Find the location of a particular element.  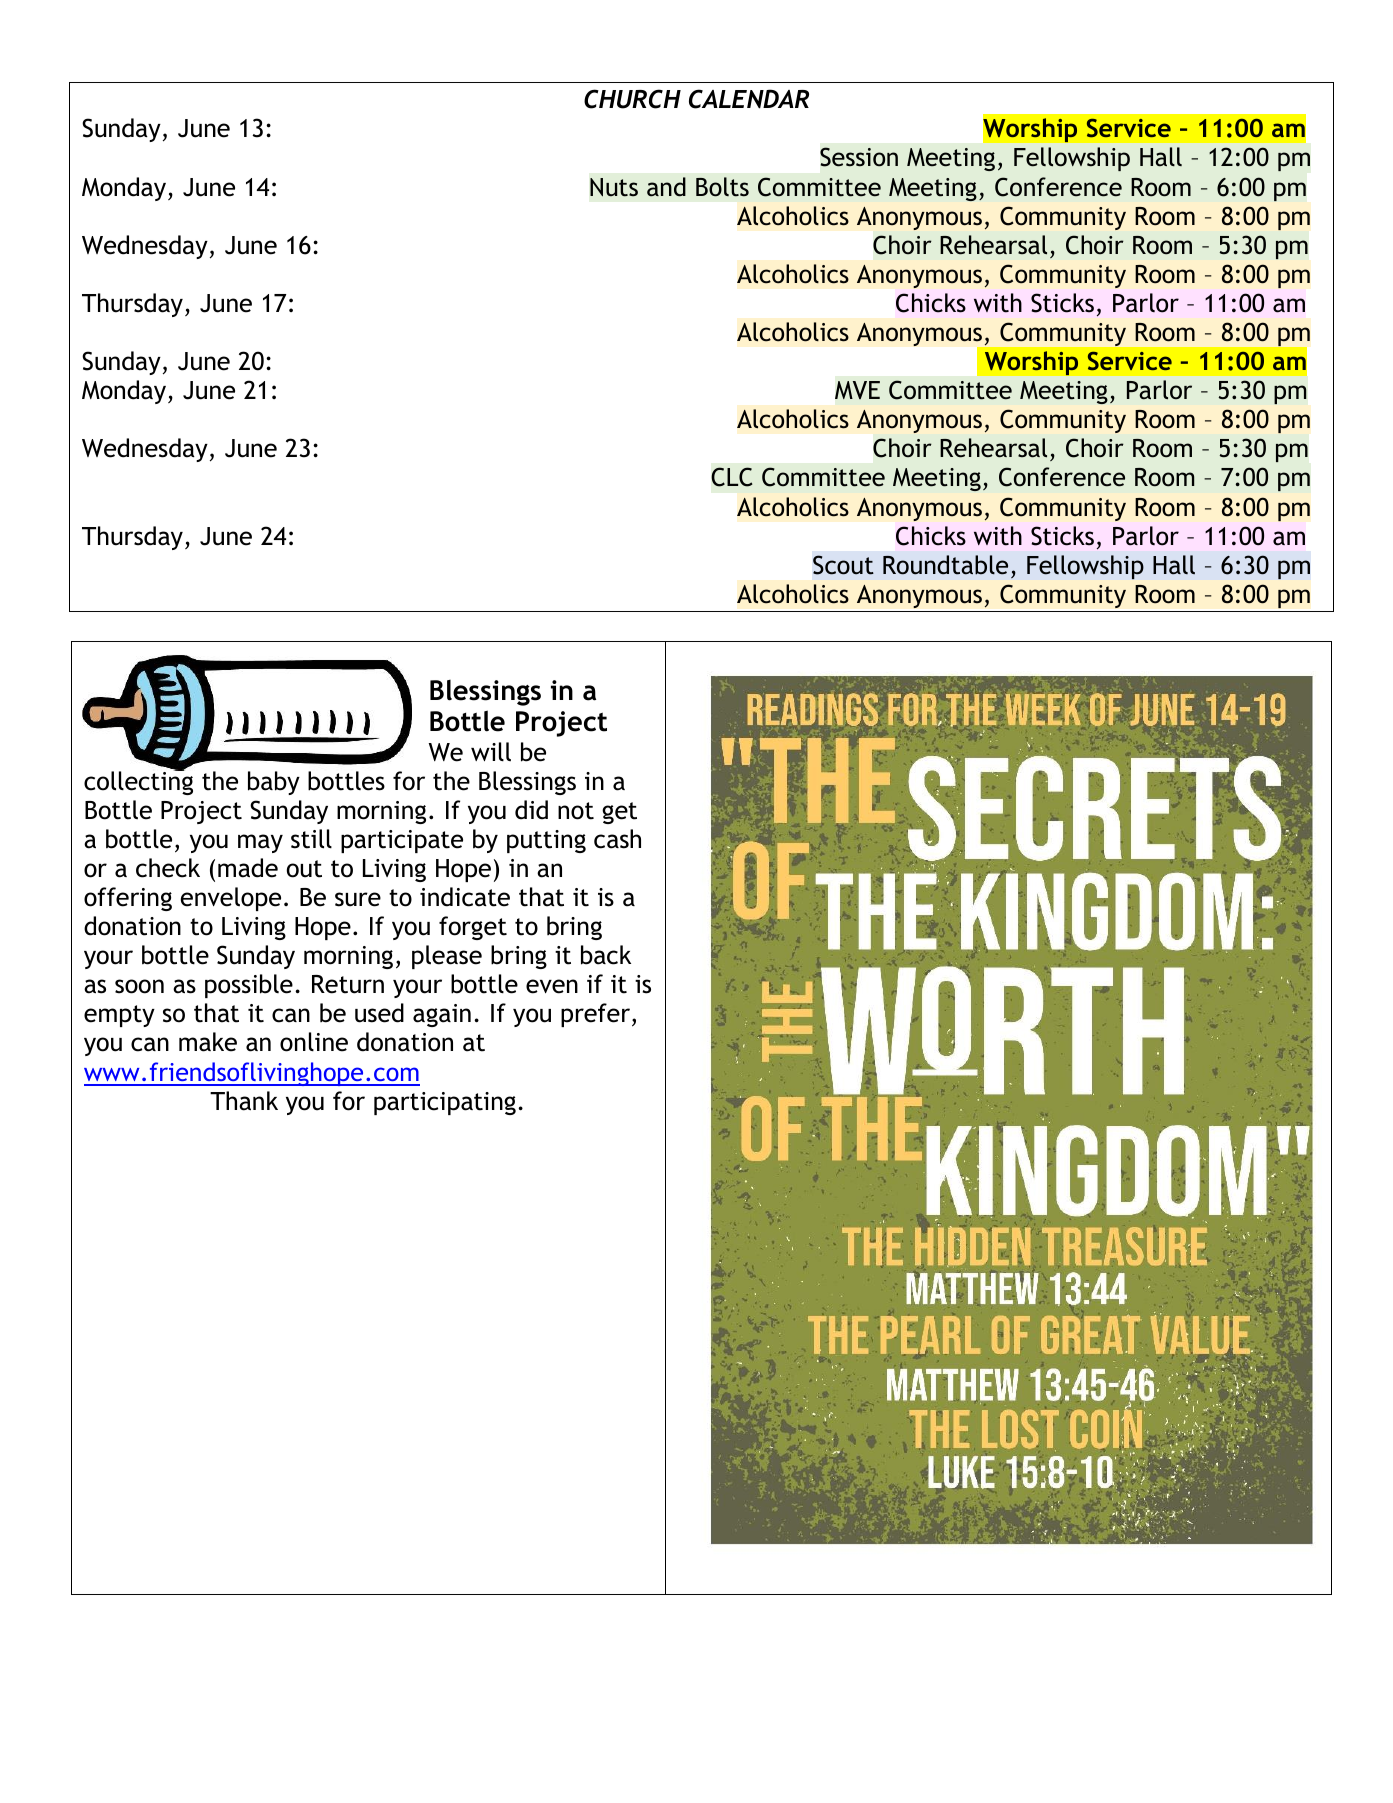

prefer is located at coordinates (597, 1015).
